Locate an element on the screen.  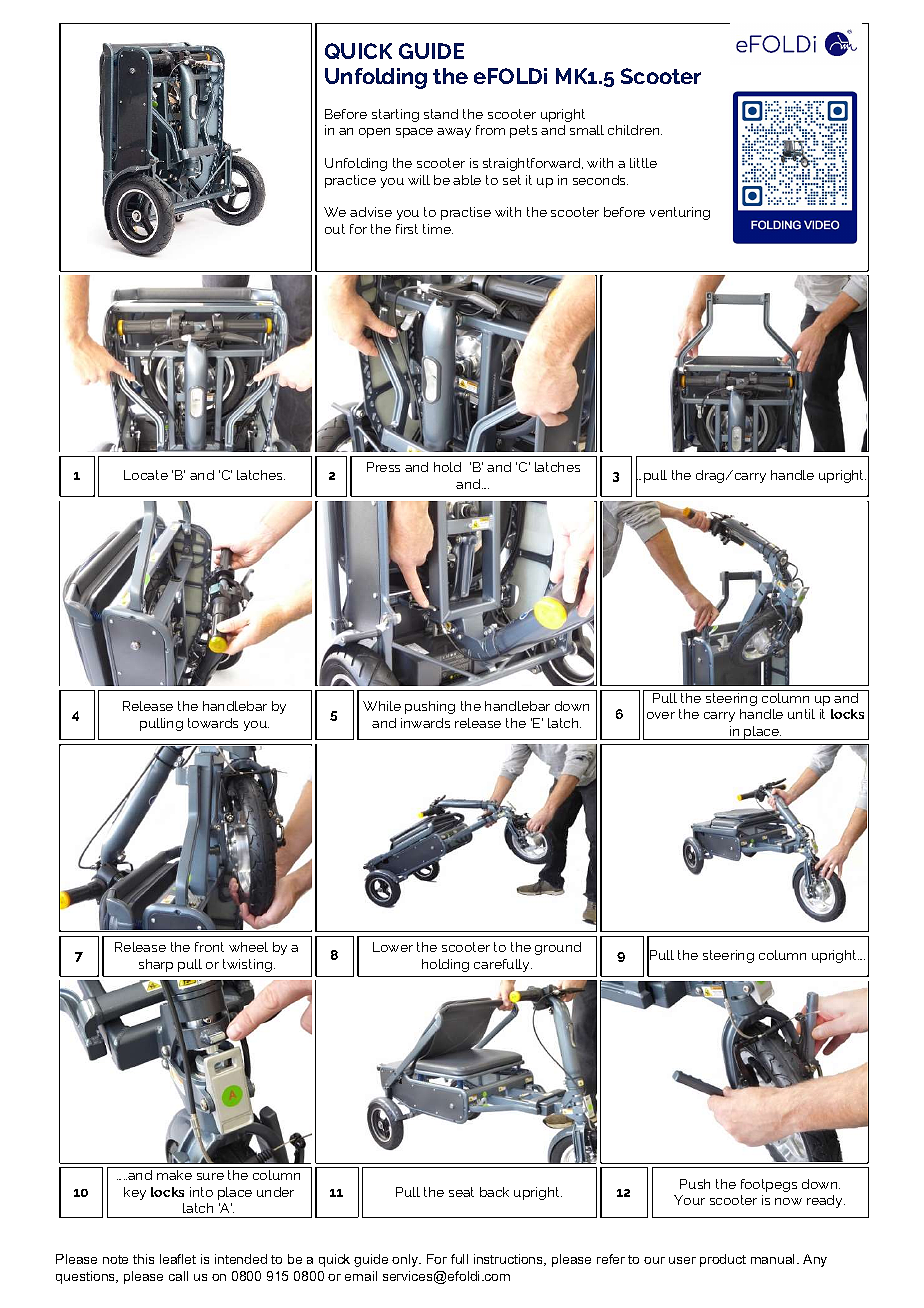
product is located at coordinates (723, 1260).
